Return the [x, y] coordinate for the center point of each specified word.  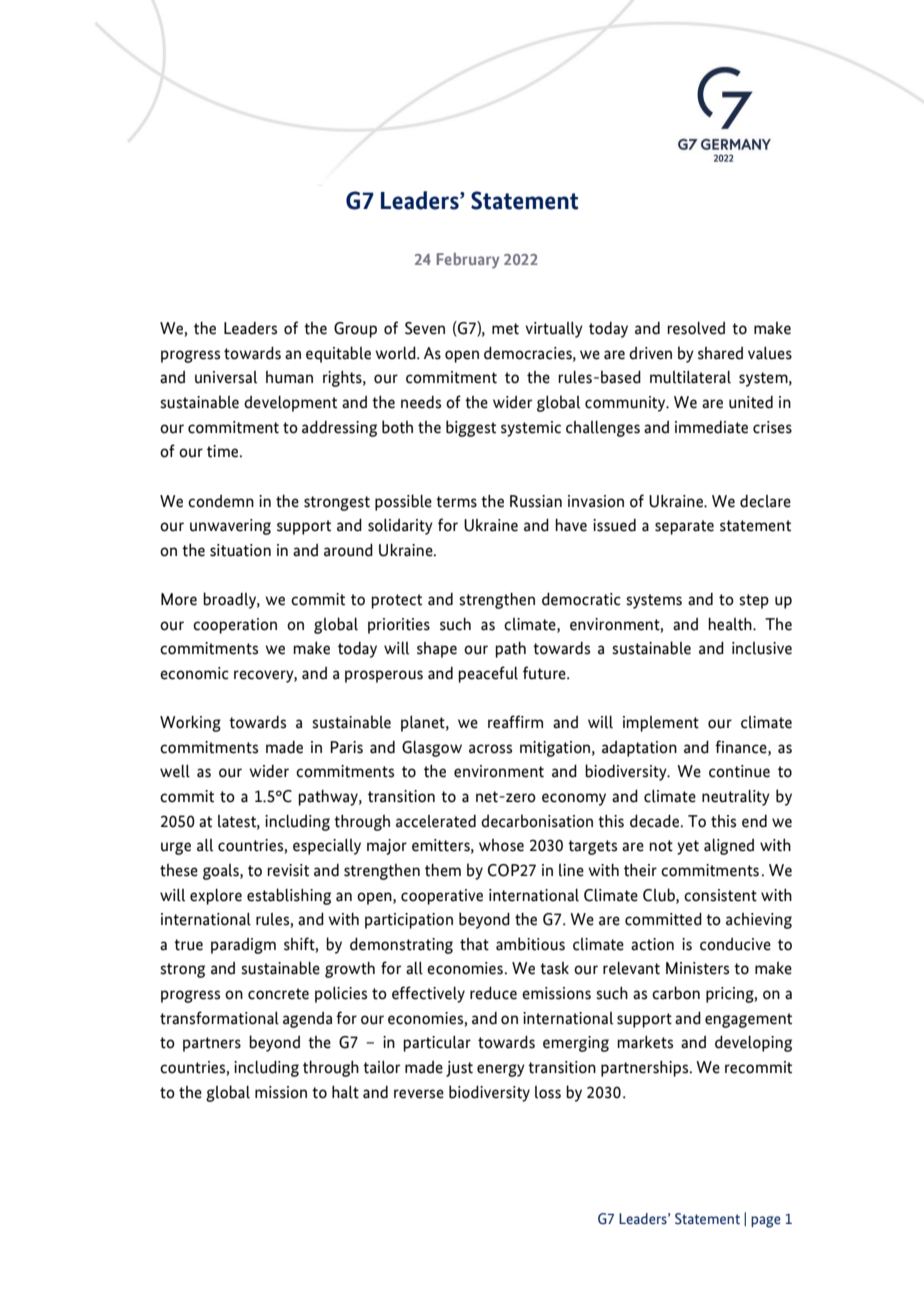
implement [661, 724]
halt [345, 1092]
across [490, 749]
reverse [419, 1094]
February [468, 261]
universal [226, 377]
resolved [696, 328]
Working [190, 724]
